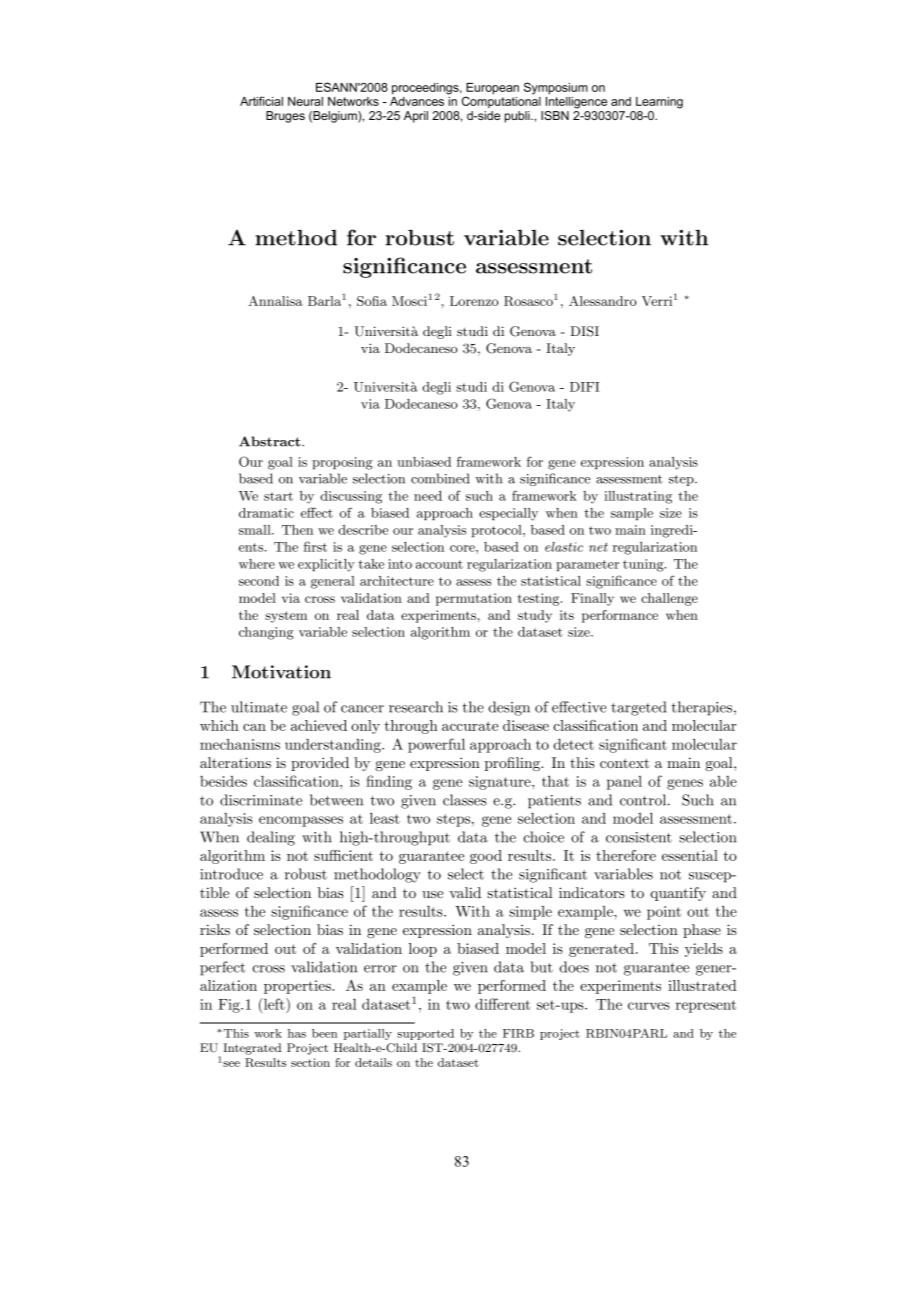 This document has height=1308, width=924. I want to click on Lorenzo, so click(474, 301).
